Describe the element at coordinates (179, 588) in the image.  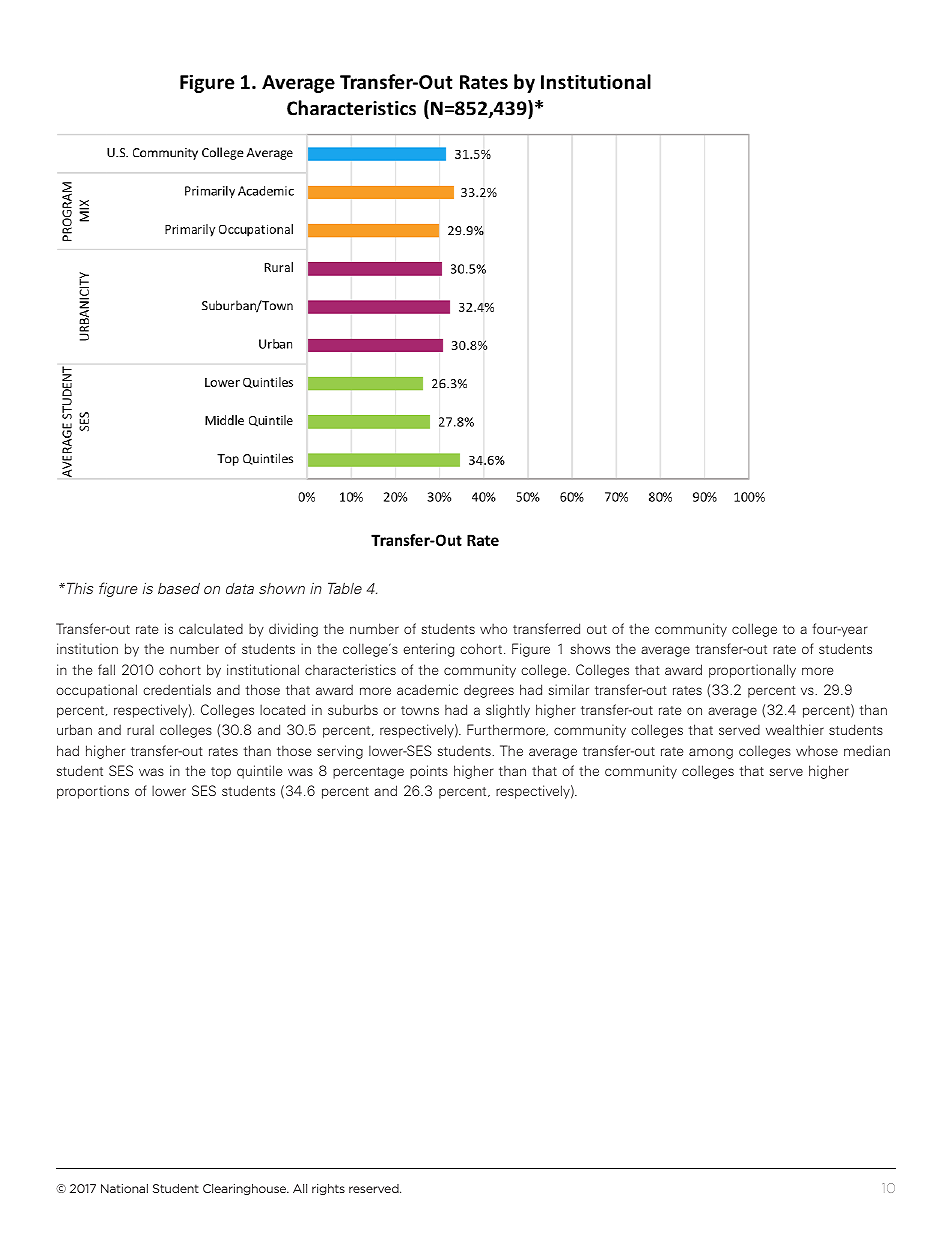
I see `based` at that location.
